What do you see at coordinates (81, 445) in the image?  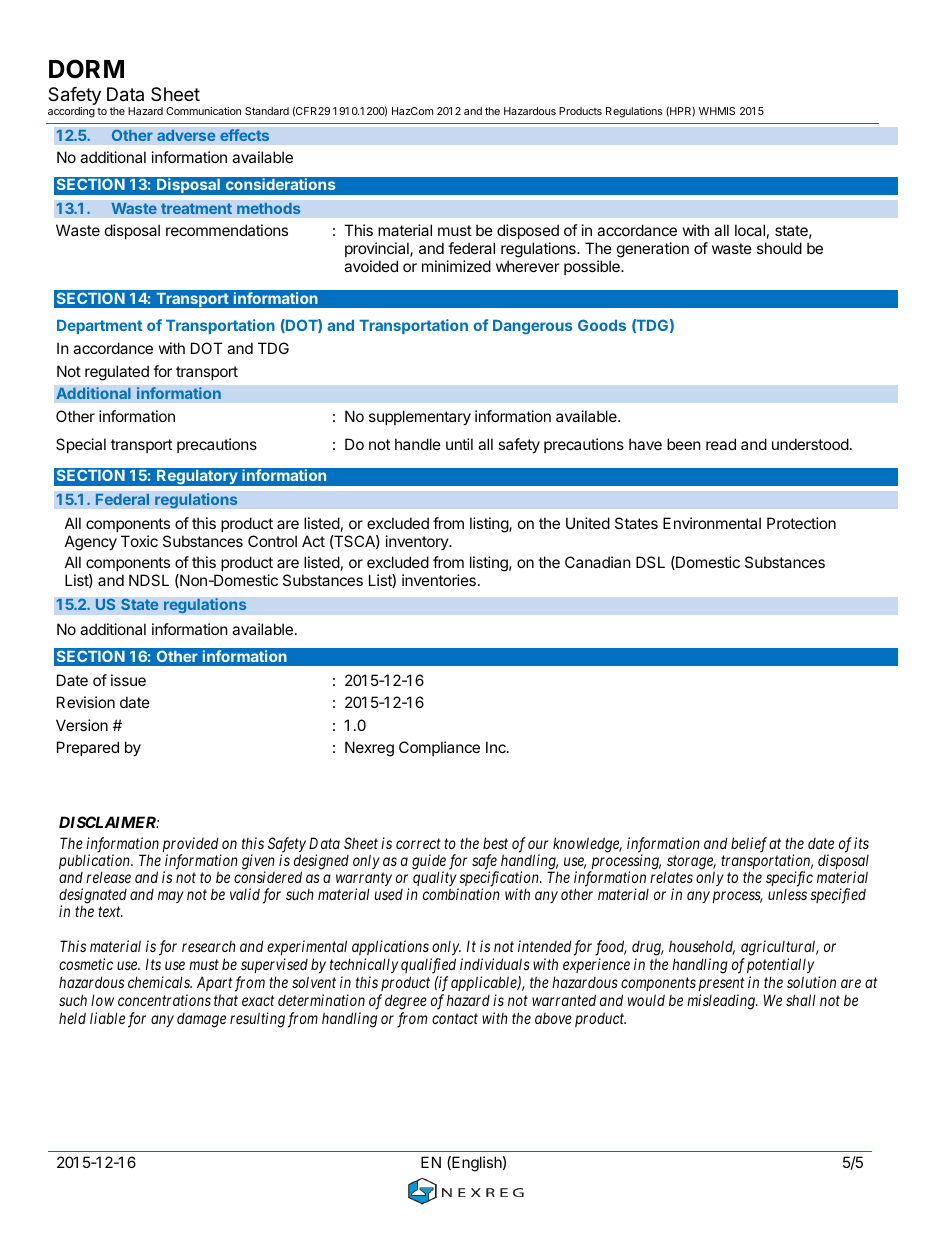 I see `Special` at bounding box center [81, 445].
